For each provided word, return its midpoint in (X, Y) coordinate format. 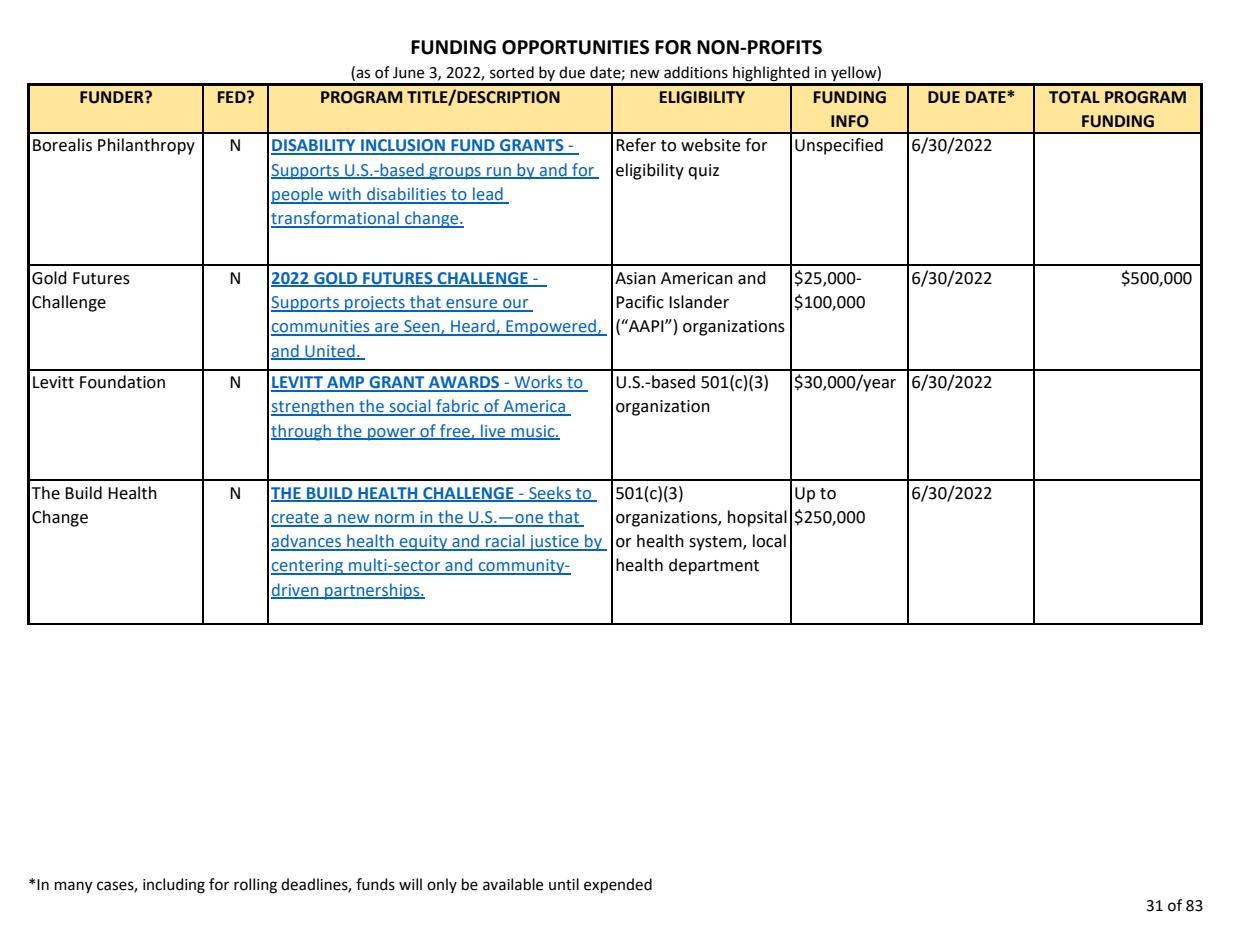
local (769, 541)
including (174, 886)
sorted (512, 72)
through (302, 432)
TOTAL (1074, 97)
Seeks (550, 493)
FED (233, 97)
